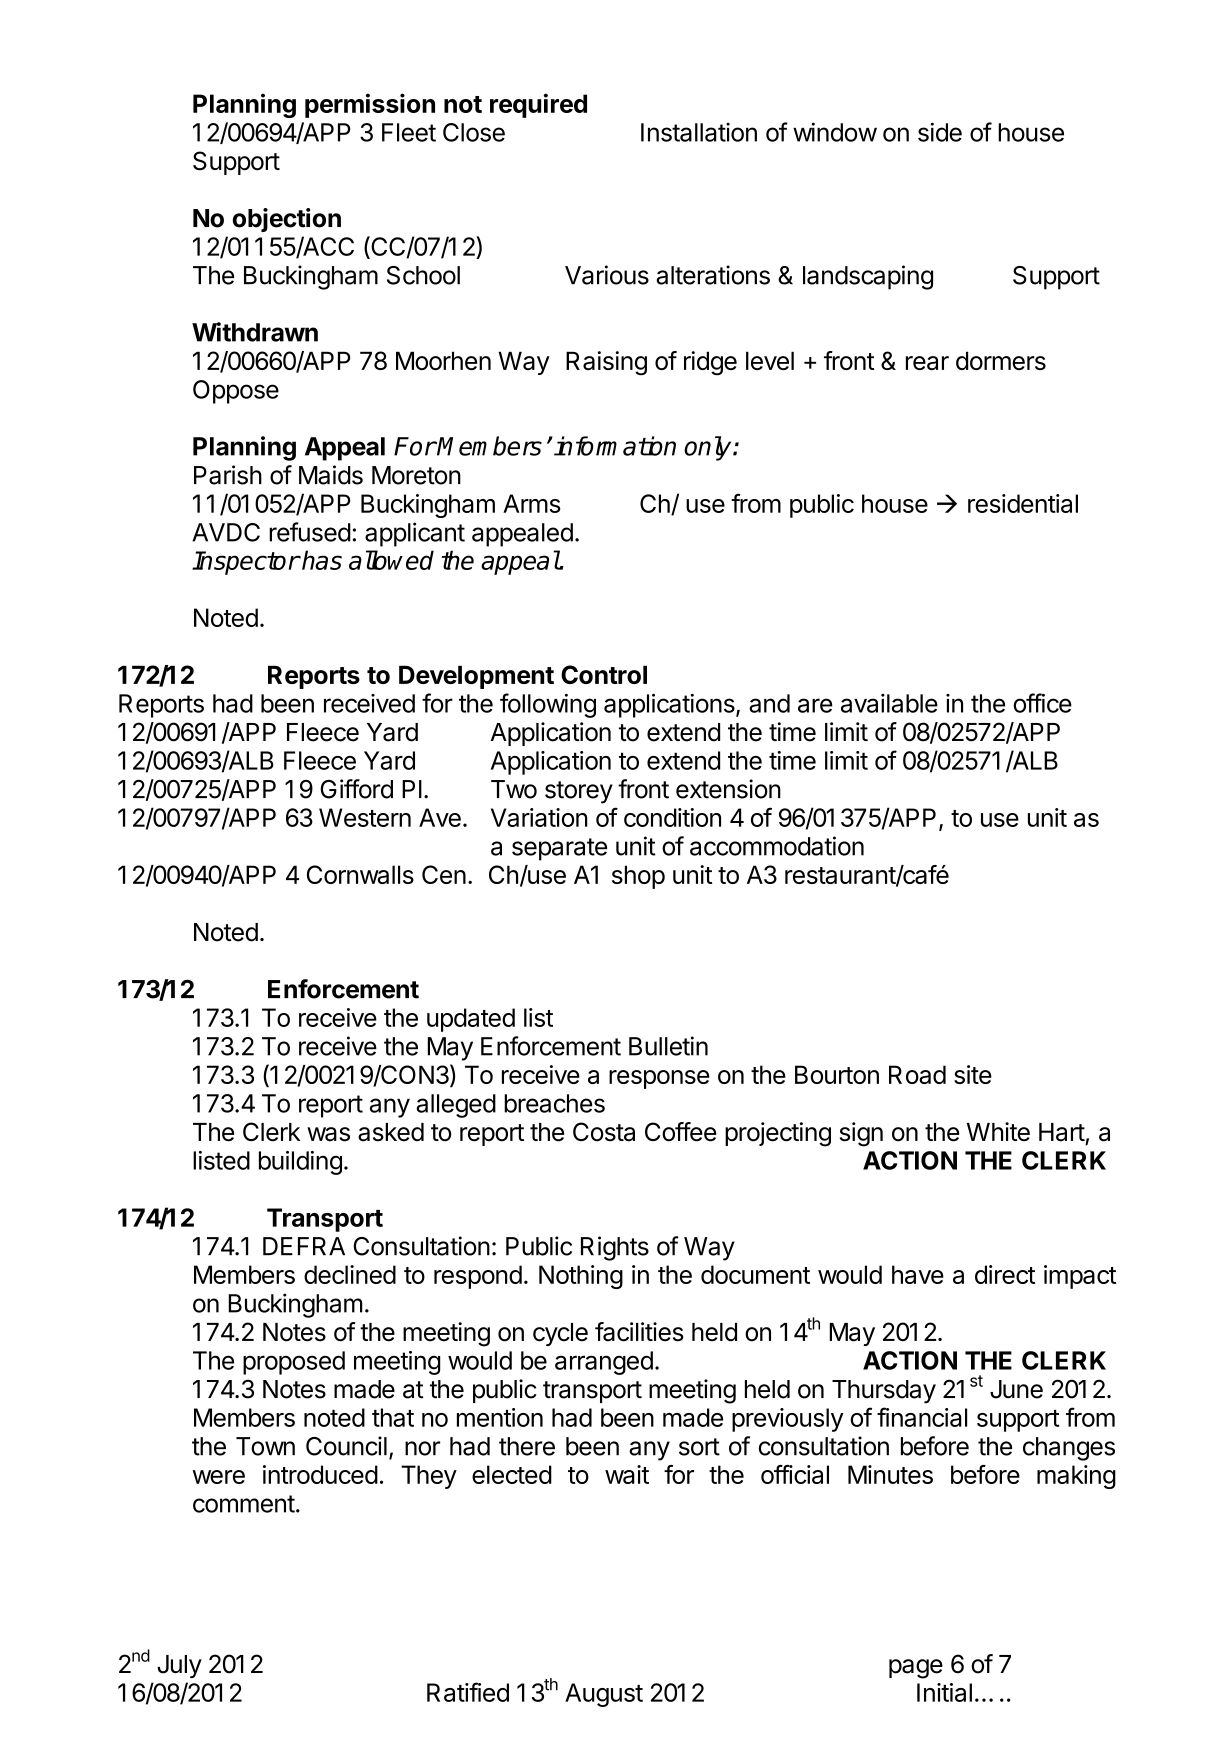 This screenshot has width=1232, height=1743. I want to click on information, so click(615, 446).
